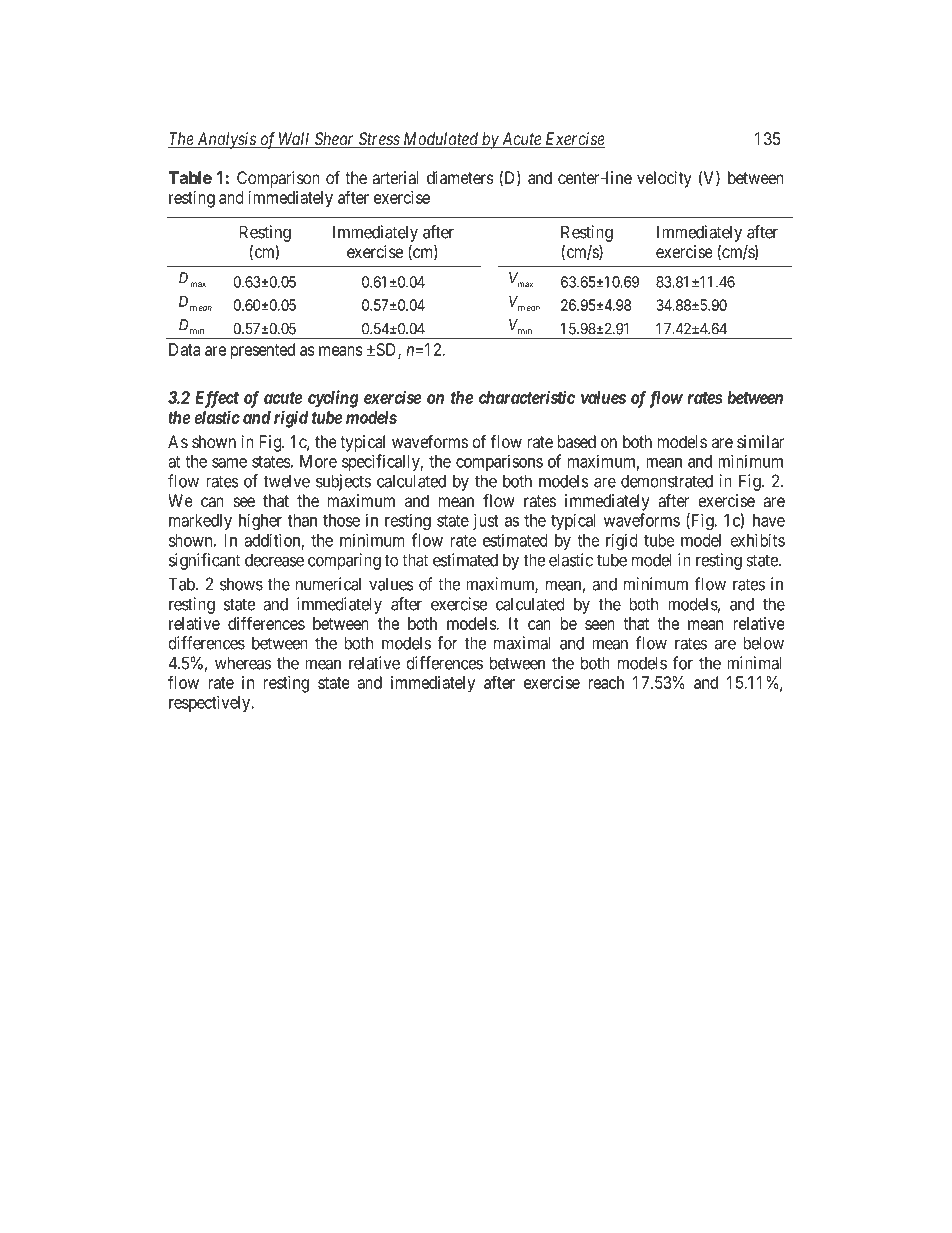 The height and width of the screenshot is (1233, 952). I want to click on characteristic, so click(527, 397).
